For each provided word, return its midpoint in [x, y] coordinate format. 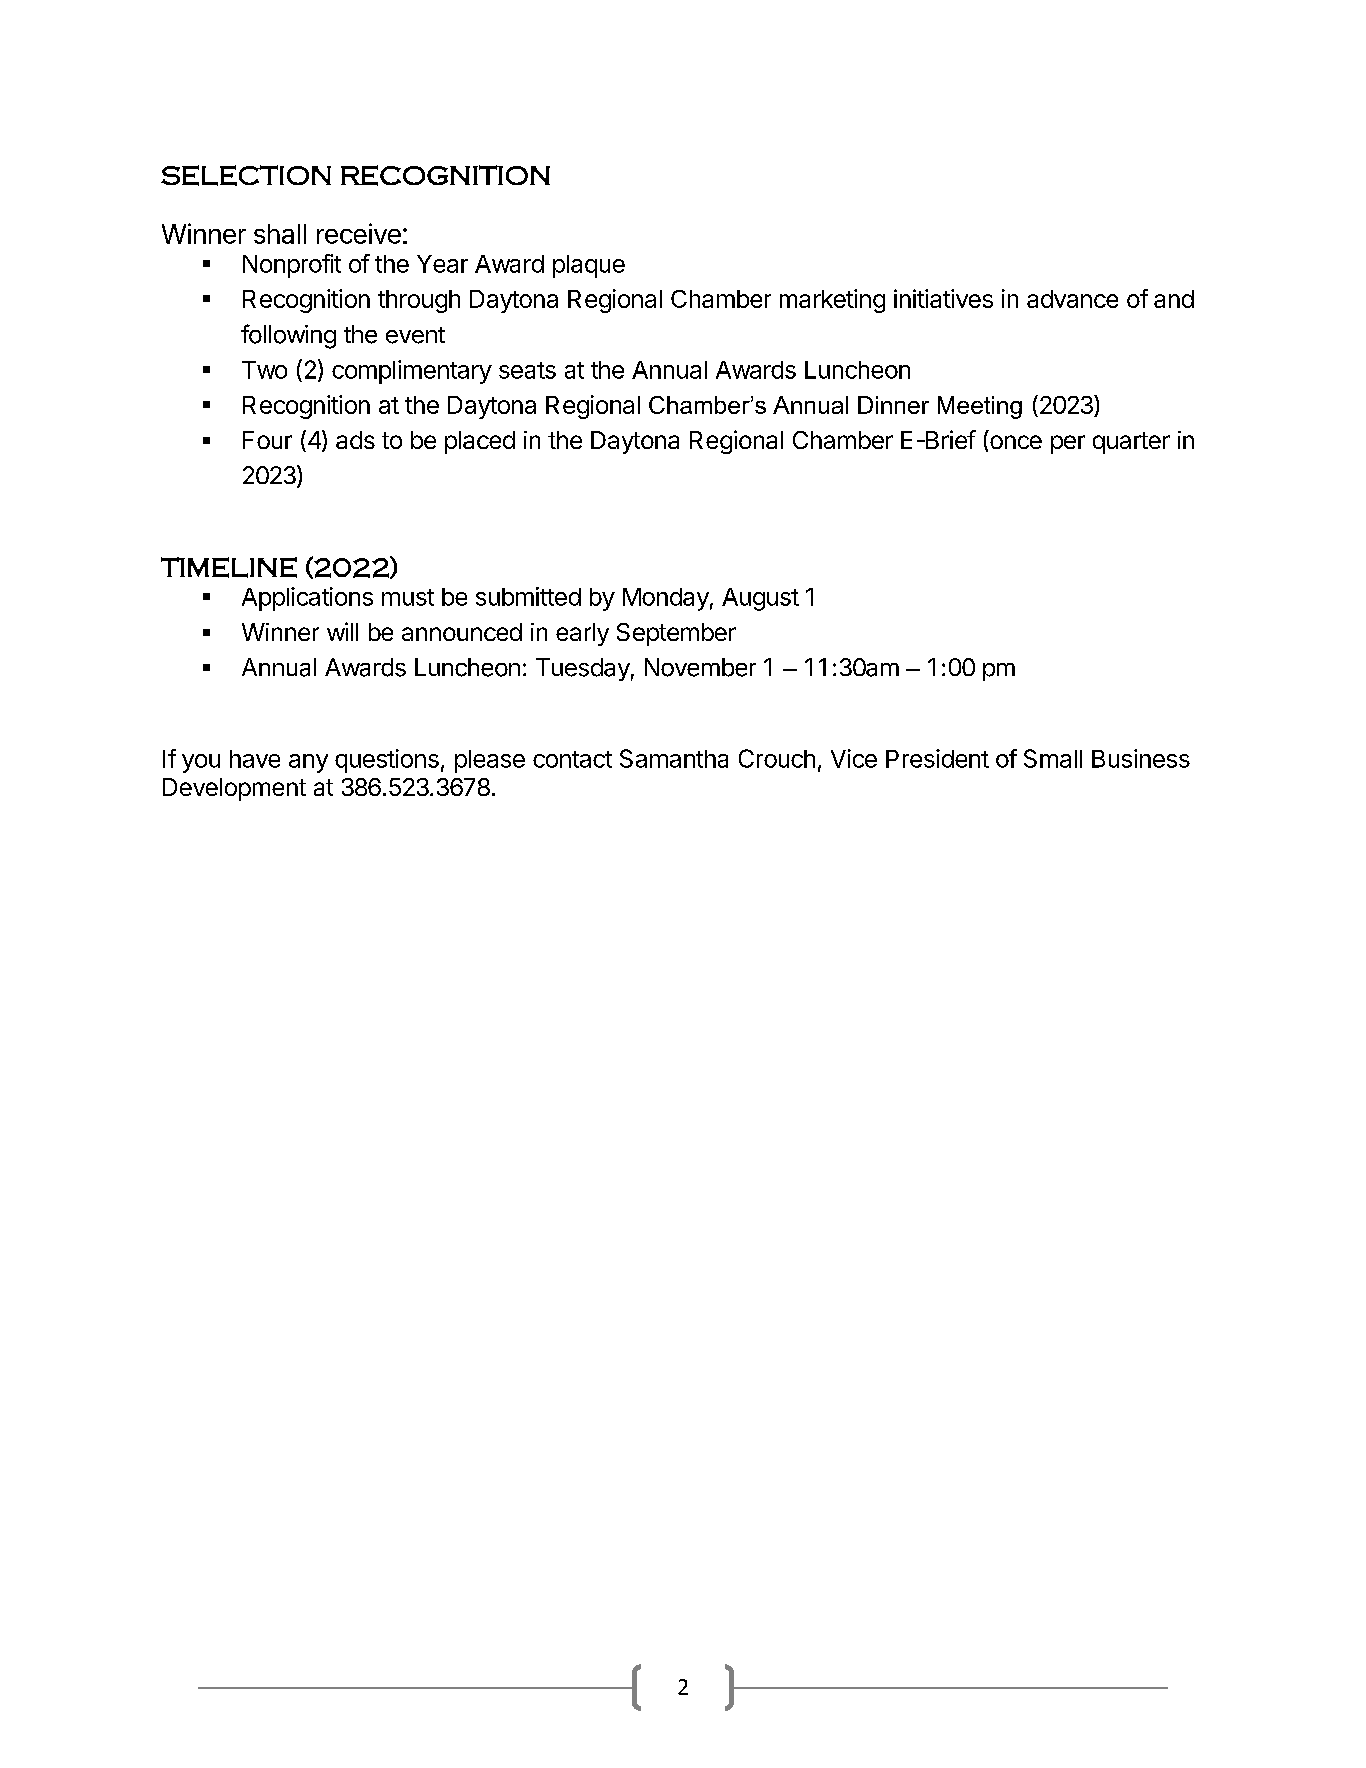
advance [1072, 299]
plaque [589, 266]
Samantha [674, 758]
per [1068, 444]
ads [355, 440]
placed [480, 442]
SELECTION [246, 175]
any [308, 763]
